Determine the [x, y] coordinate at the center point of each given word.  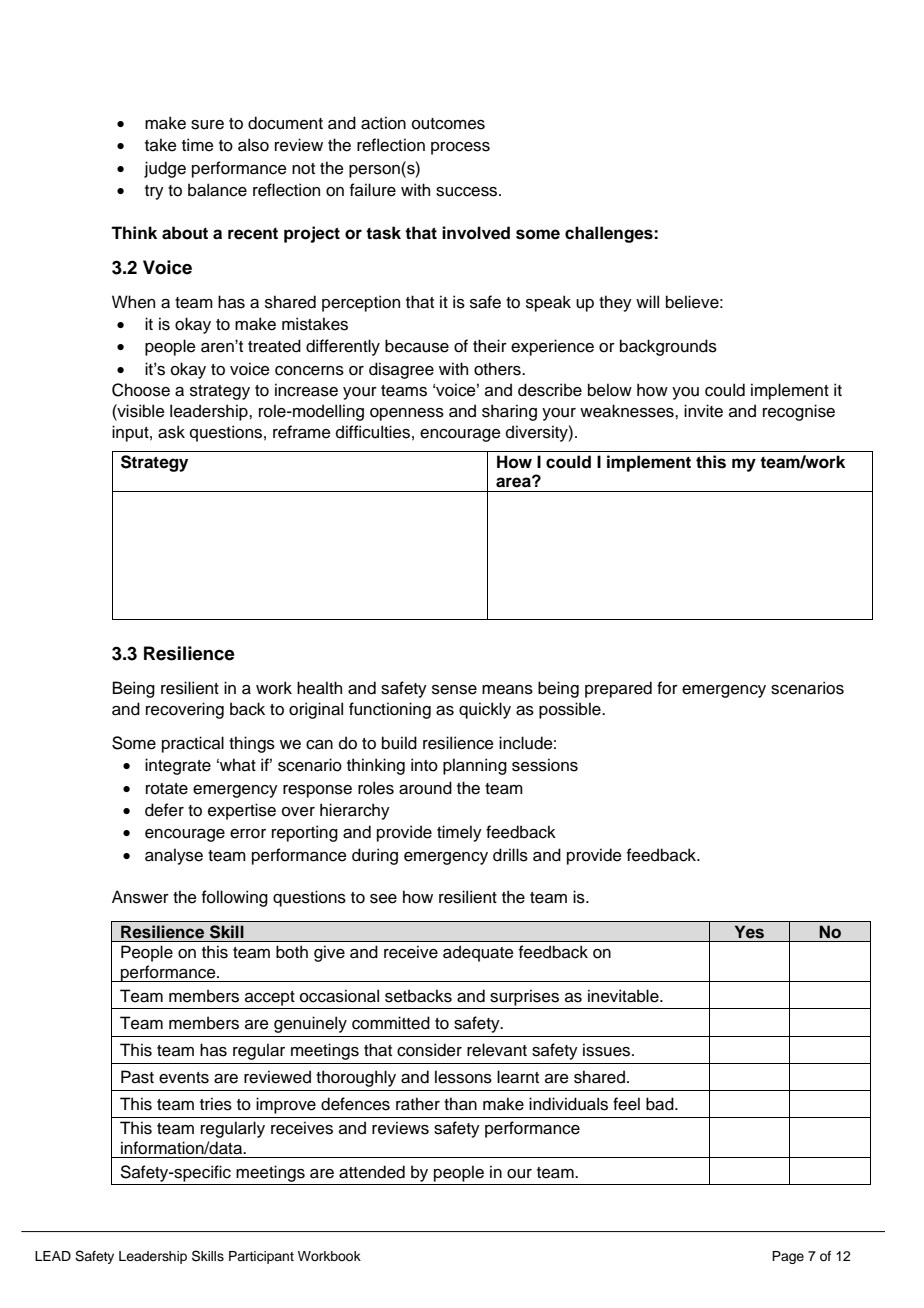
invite [703, 411]
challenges [610, 234]
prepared [618, 689]
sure [207, 125]
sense [454, 690]
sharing [509, 412]
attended [372, 1172]
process [460, 148]
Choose [141, 390]
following [235, 898]
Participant [261, 1257]
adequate [478, 953]
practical [193, 744]
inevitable [624, 996]
